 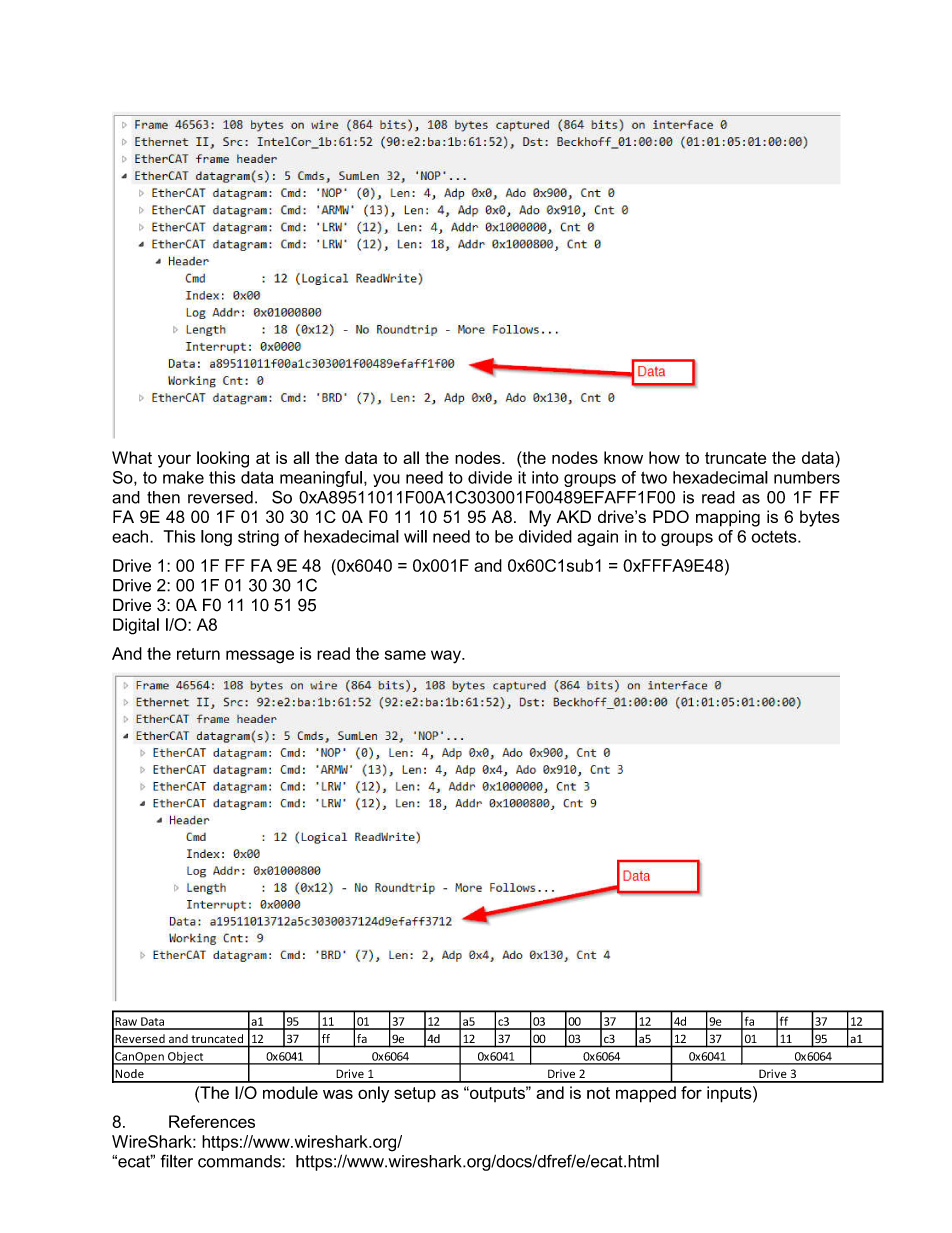 I want to click on make, so click(x=183, y=477).
